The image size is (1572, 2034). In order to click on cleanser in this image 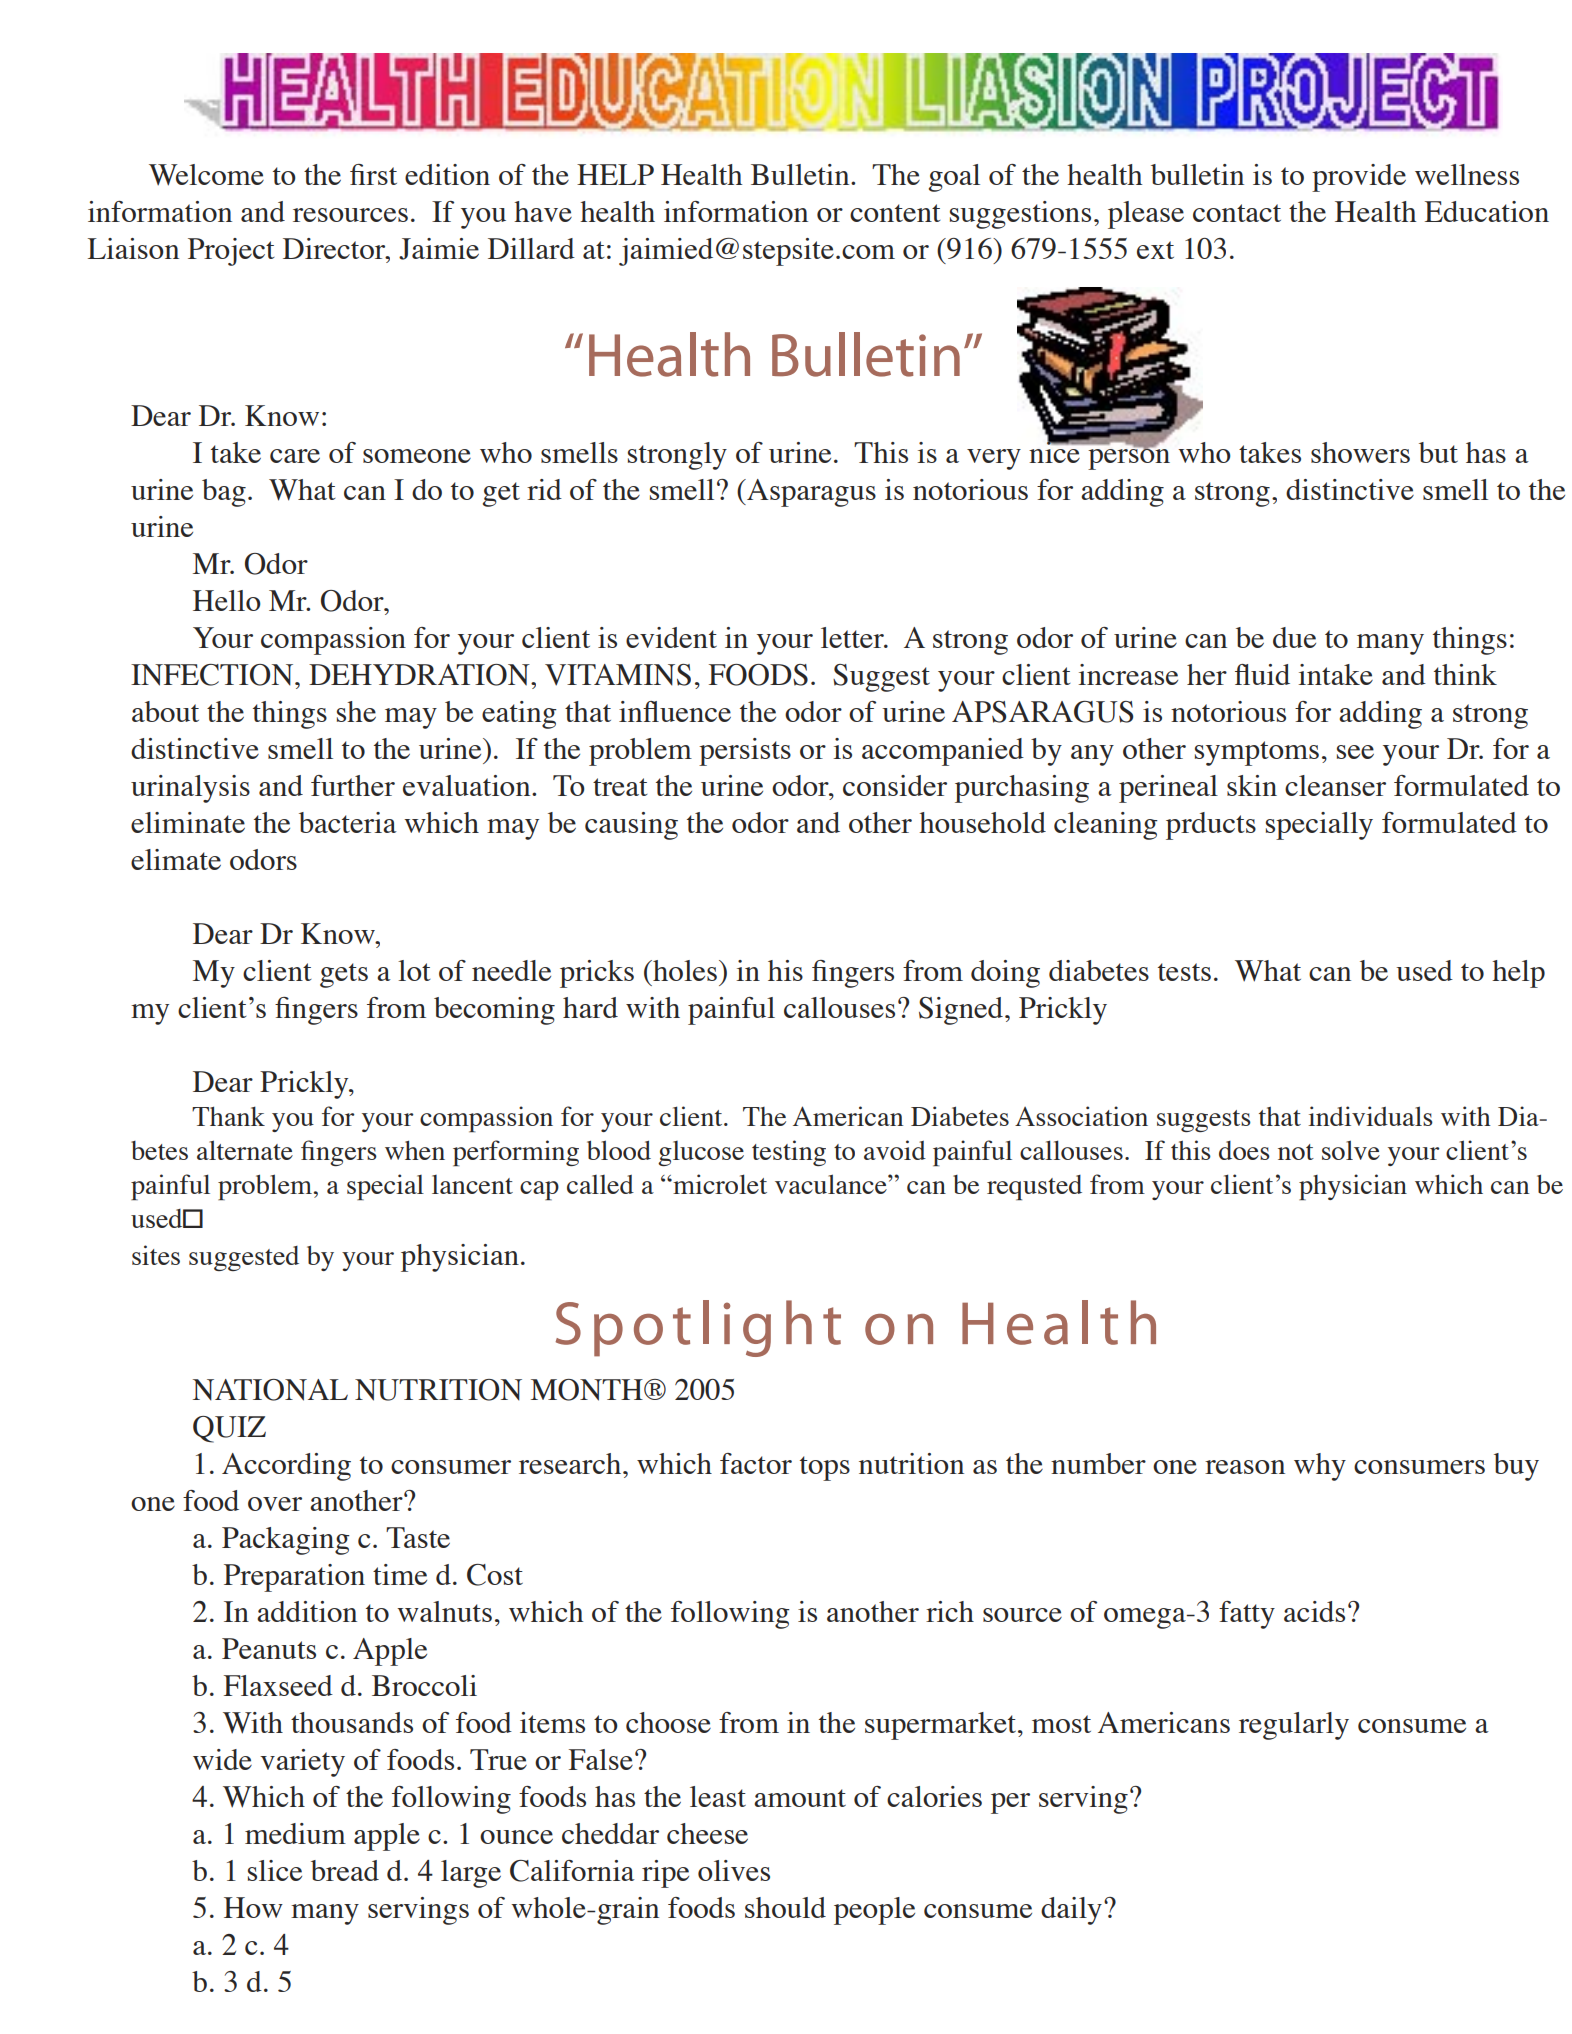, I will do `click(1335, 785)`.
